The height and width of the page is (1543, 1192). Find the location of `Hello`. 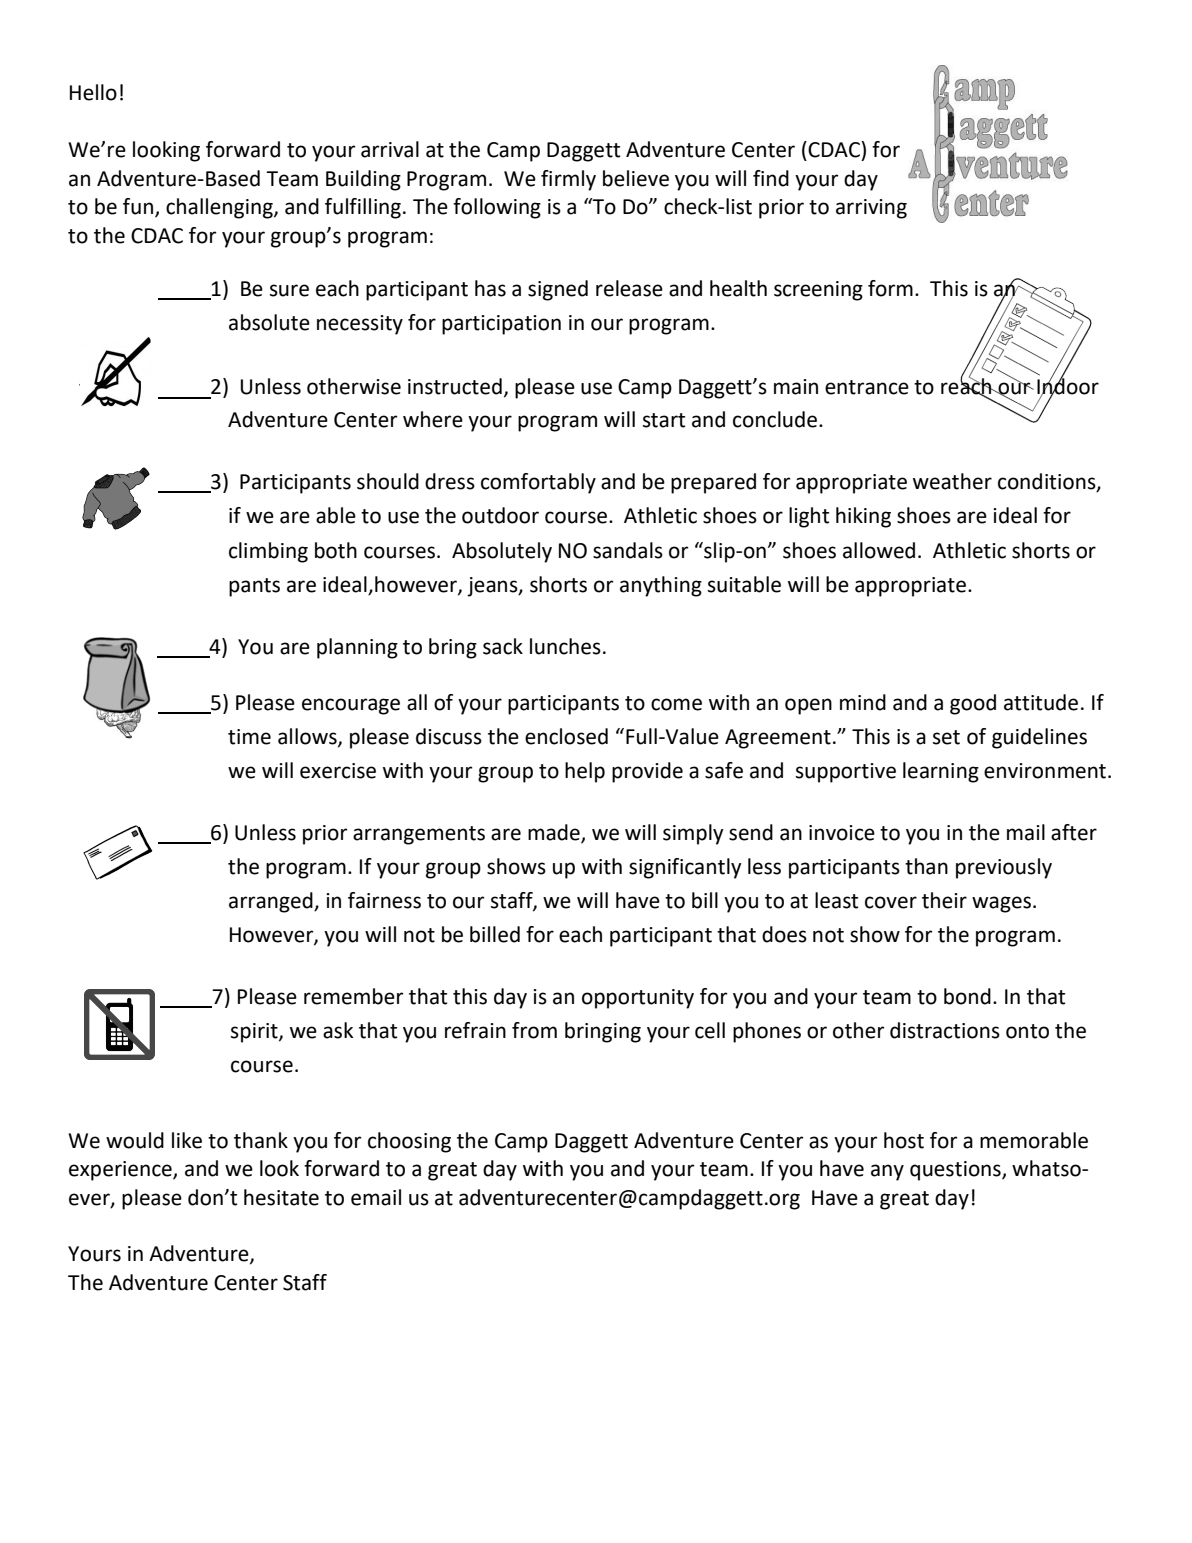

Hello is located at coordinates (93, 92).
